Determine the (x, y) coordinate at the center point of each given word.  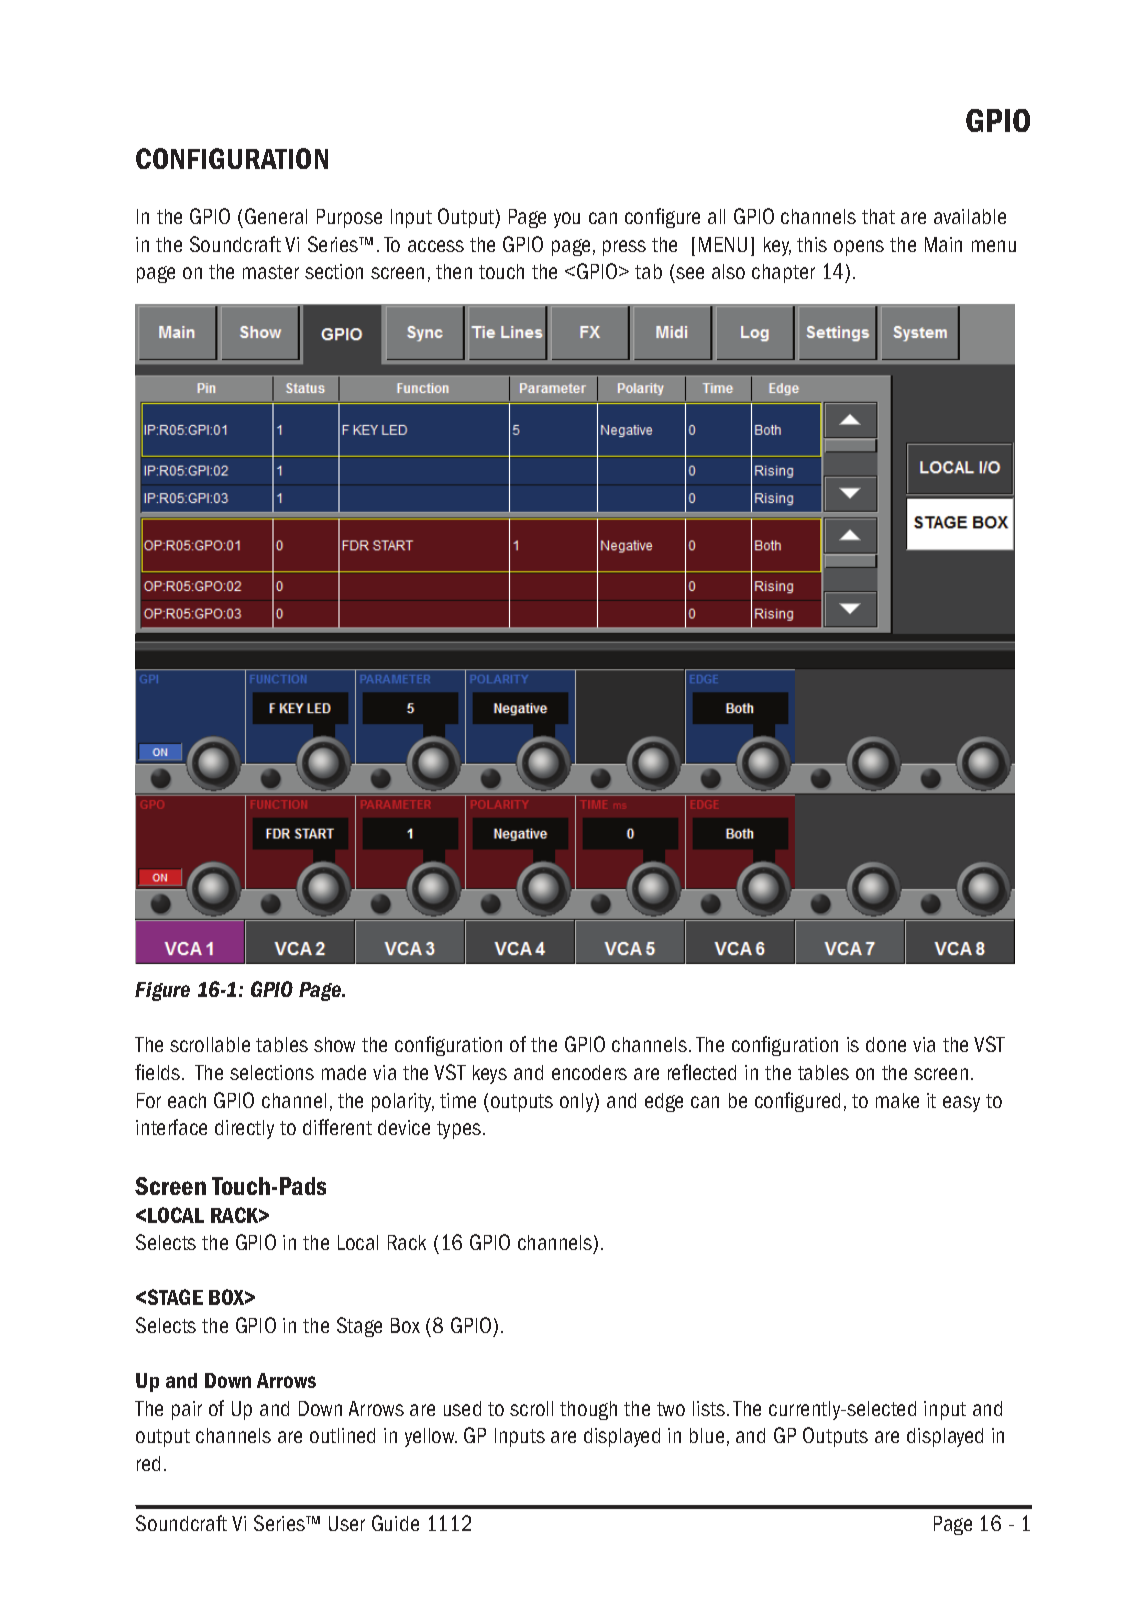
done (886, 1044)
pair (187, 1410)
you (567, 220)
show (334, 1044)
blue (707, 1435)
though (588, 1410)
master (271, 272)
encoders (589, 1072)
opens (859, 248)
